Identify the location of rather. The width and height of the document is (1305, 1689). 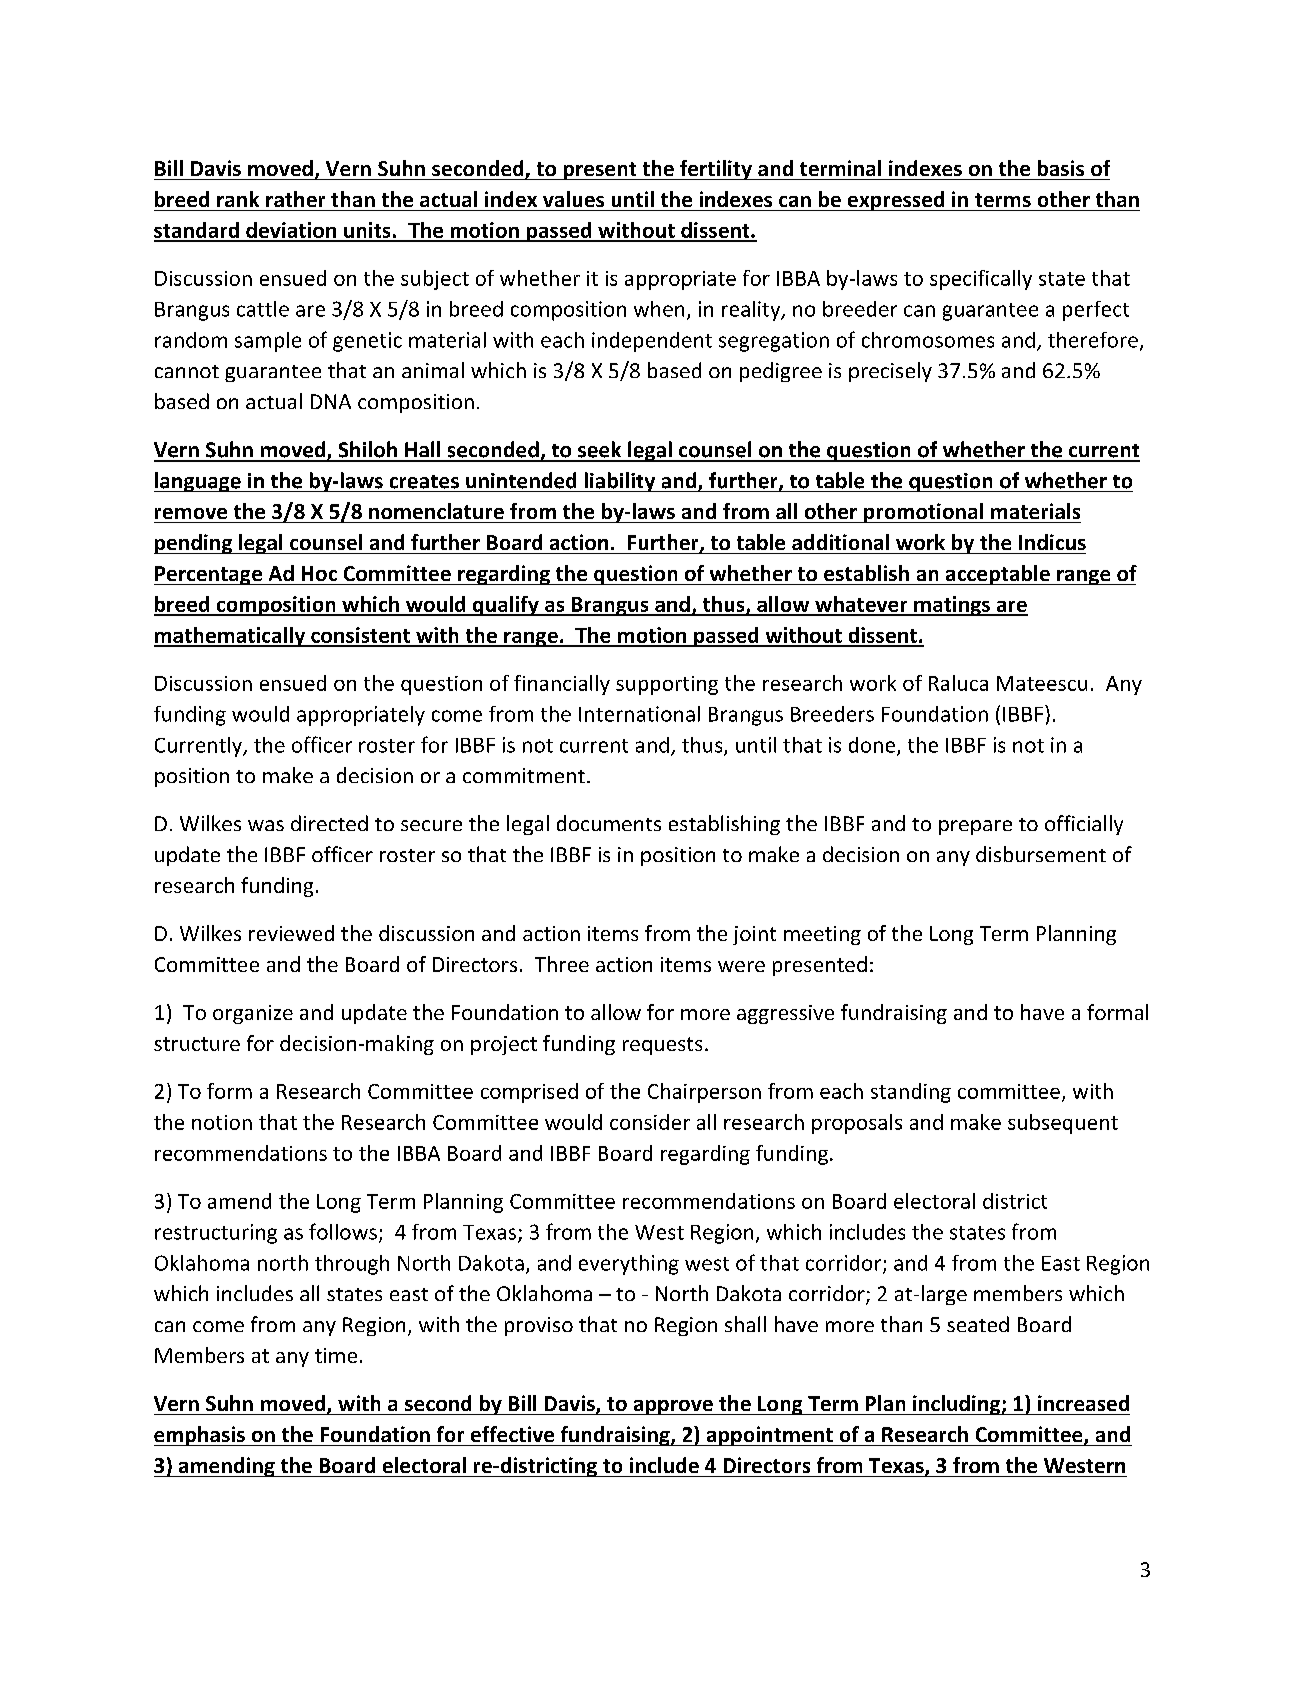
(295, 199).
